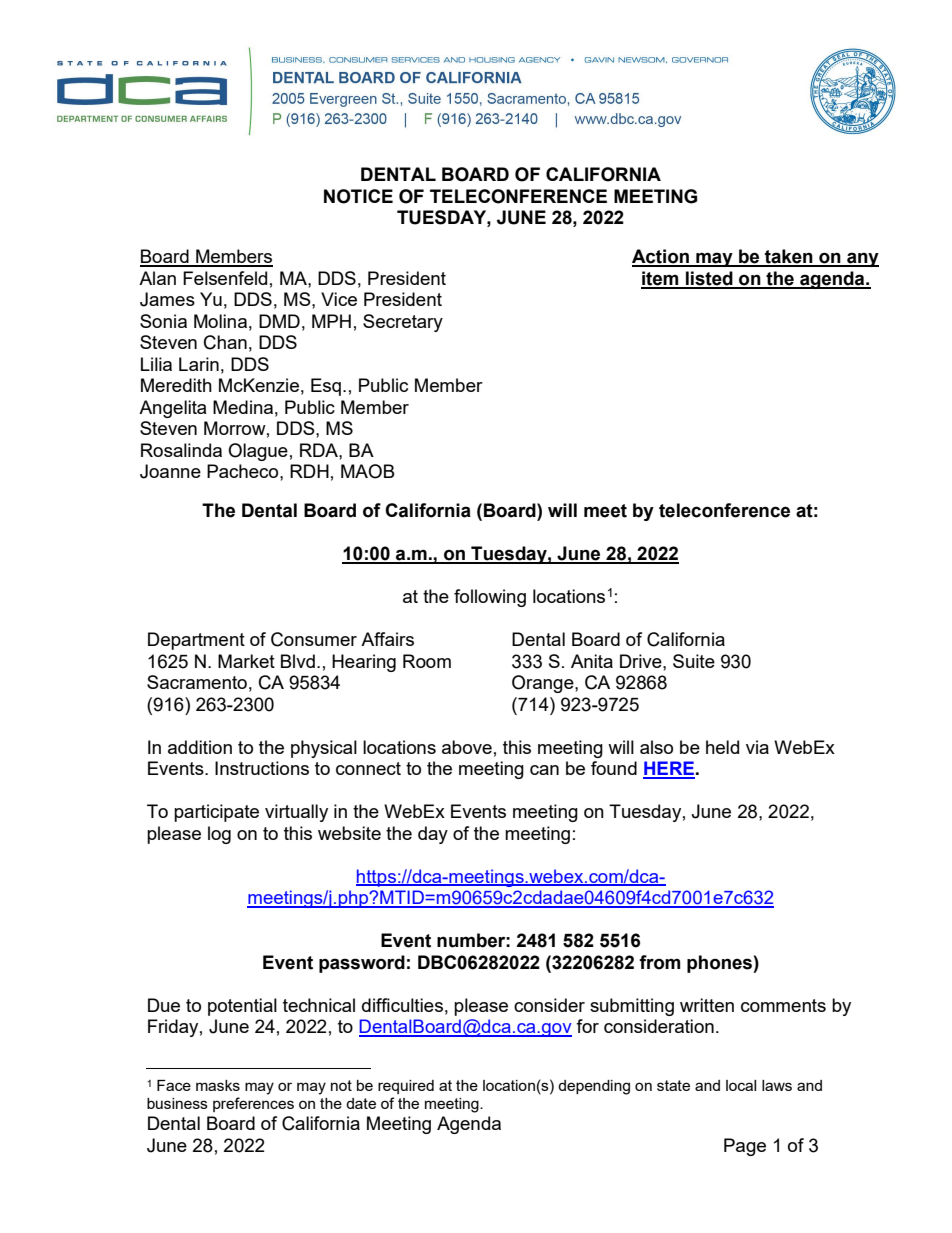  Describe the element at coordinates (544, 770) in the page. I see `can` at that location.
